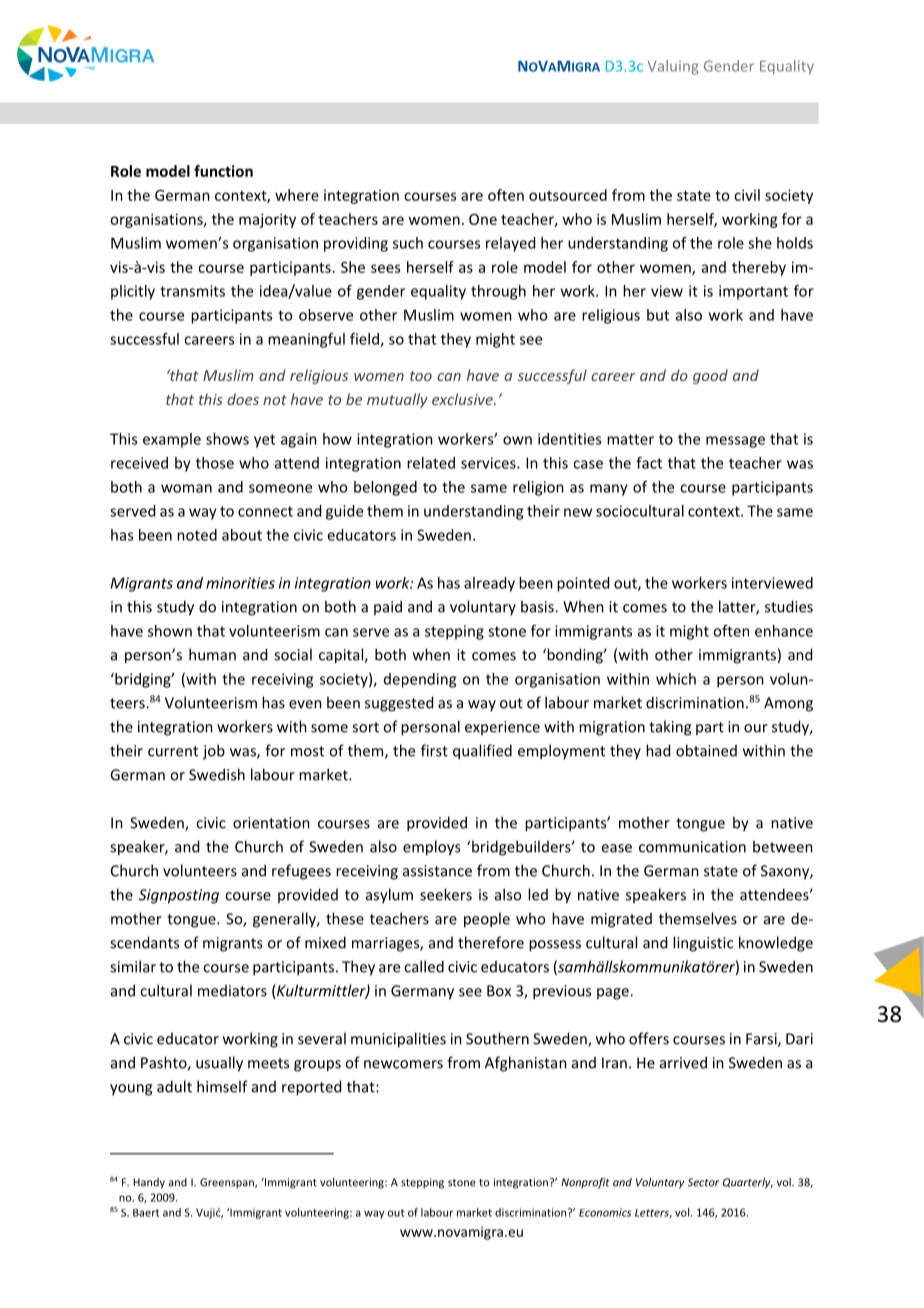 This screenshot has width=924, height=1308. Describe the element at coordinates (487, 920) in the screenshot. I see `people` at that location.
